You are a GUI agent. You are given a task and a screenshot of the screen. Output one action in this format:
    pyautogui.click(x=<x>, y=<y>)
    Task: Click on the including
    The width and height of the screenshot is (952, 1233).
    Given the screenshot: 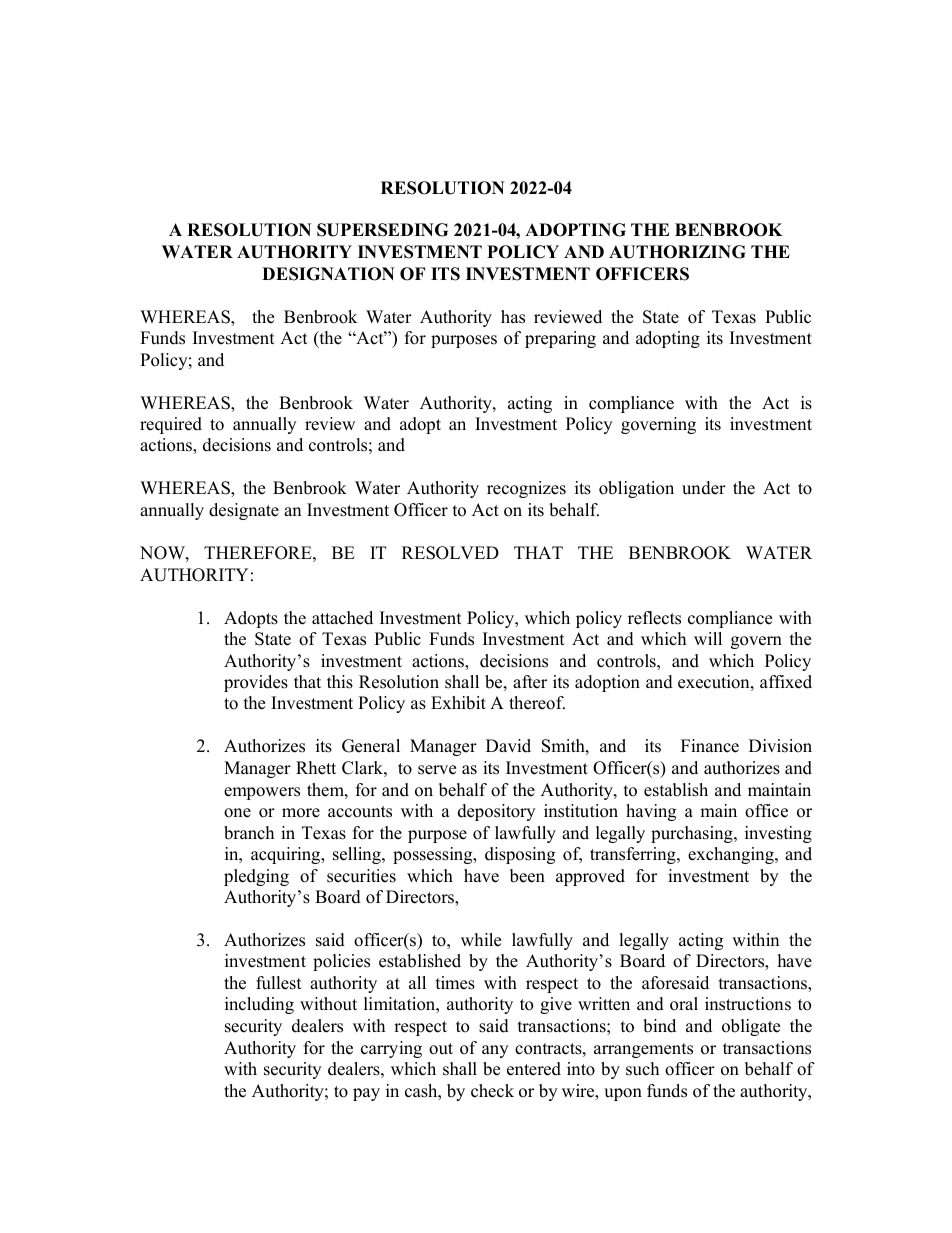 What is the action you would take?
    pyautogui.click(x=259, y=1005)
